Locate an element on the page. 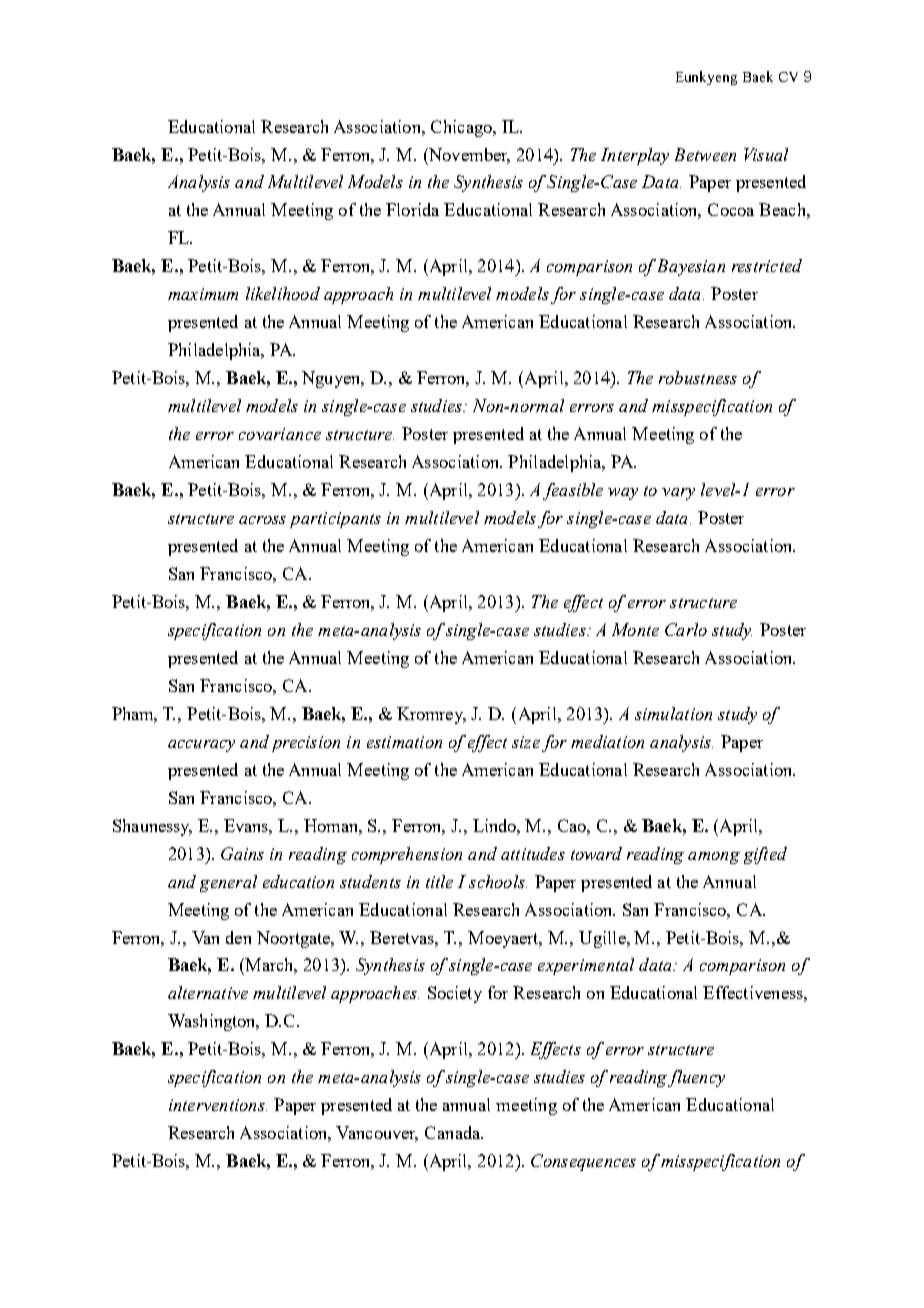 The height and width of the document is (1308, 924). covariance is located at coordinates (280, 434).
